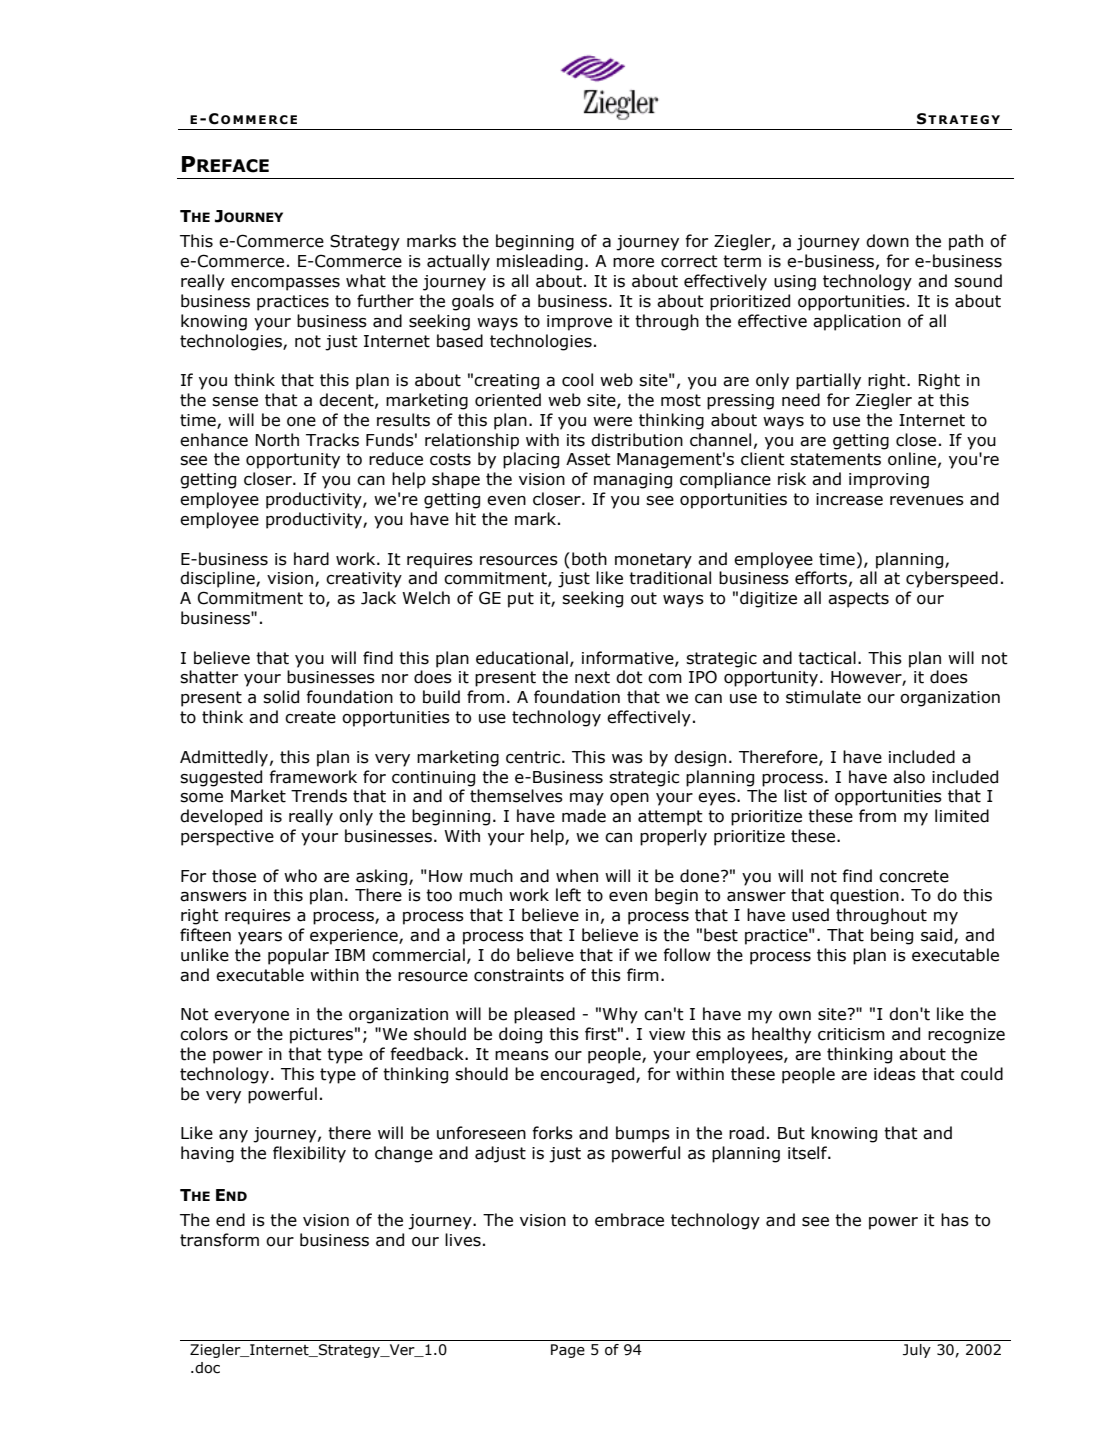  Describe the element at coordinates (633, 263) in the document. I see `more` at that location.
